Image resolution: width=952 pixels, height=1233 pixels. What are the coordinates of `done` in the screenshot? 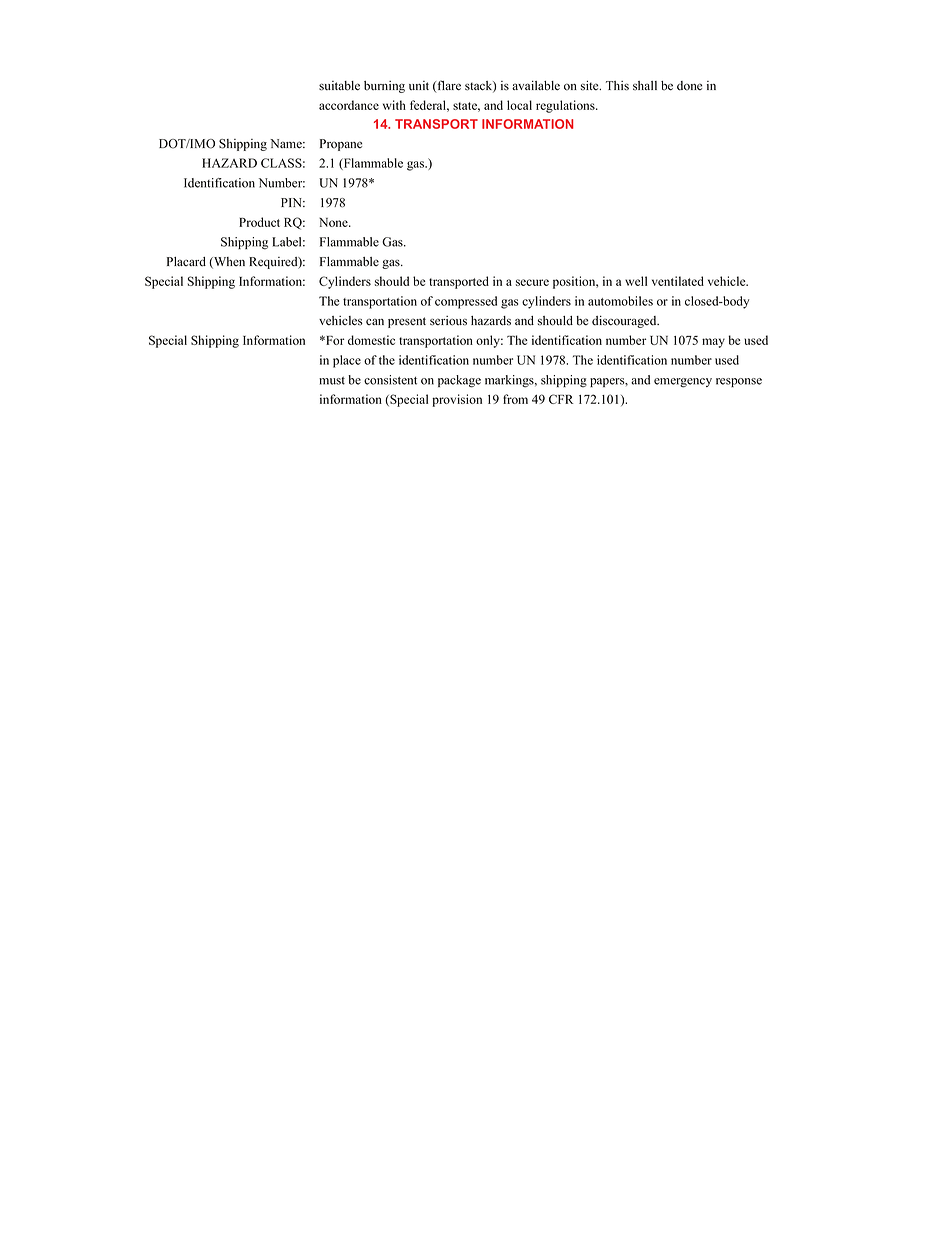 It's located at (690, 86).
